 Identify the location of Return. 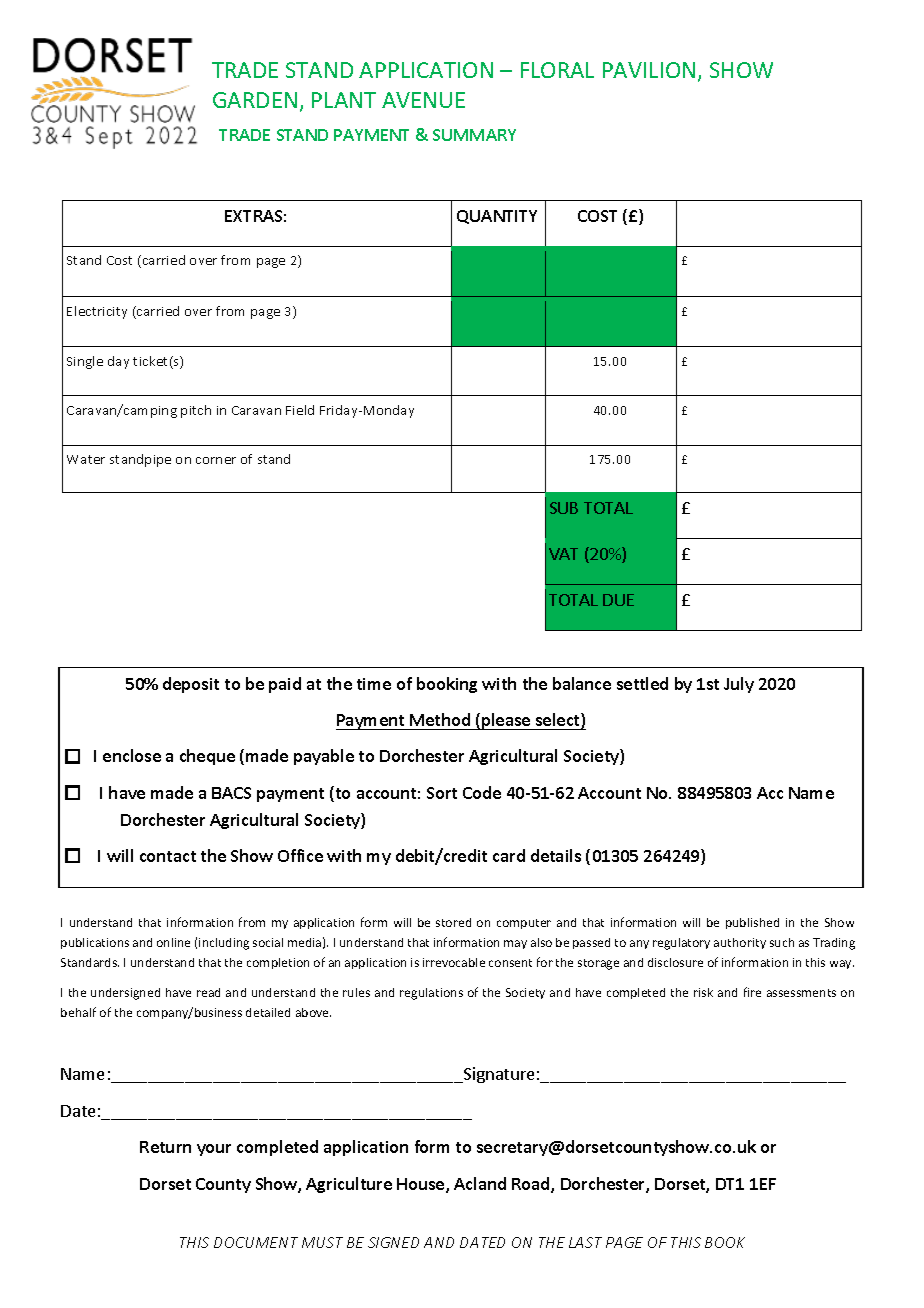
(165, 1147).
